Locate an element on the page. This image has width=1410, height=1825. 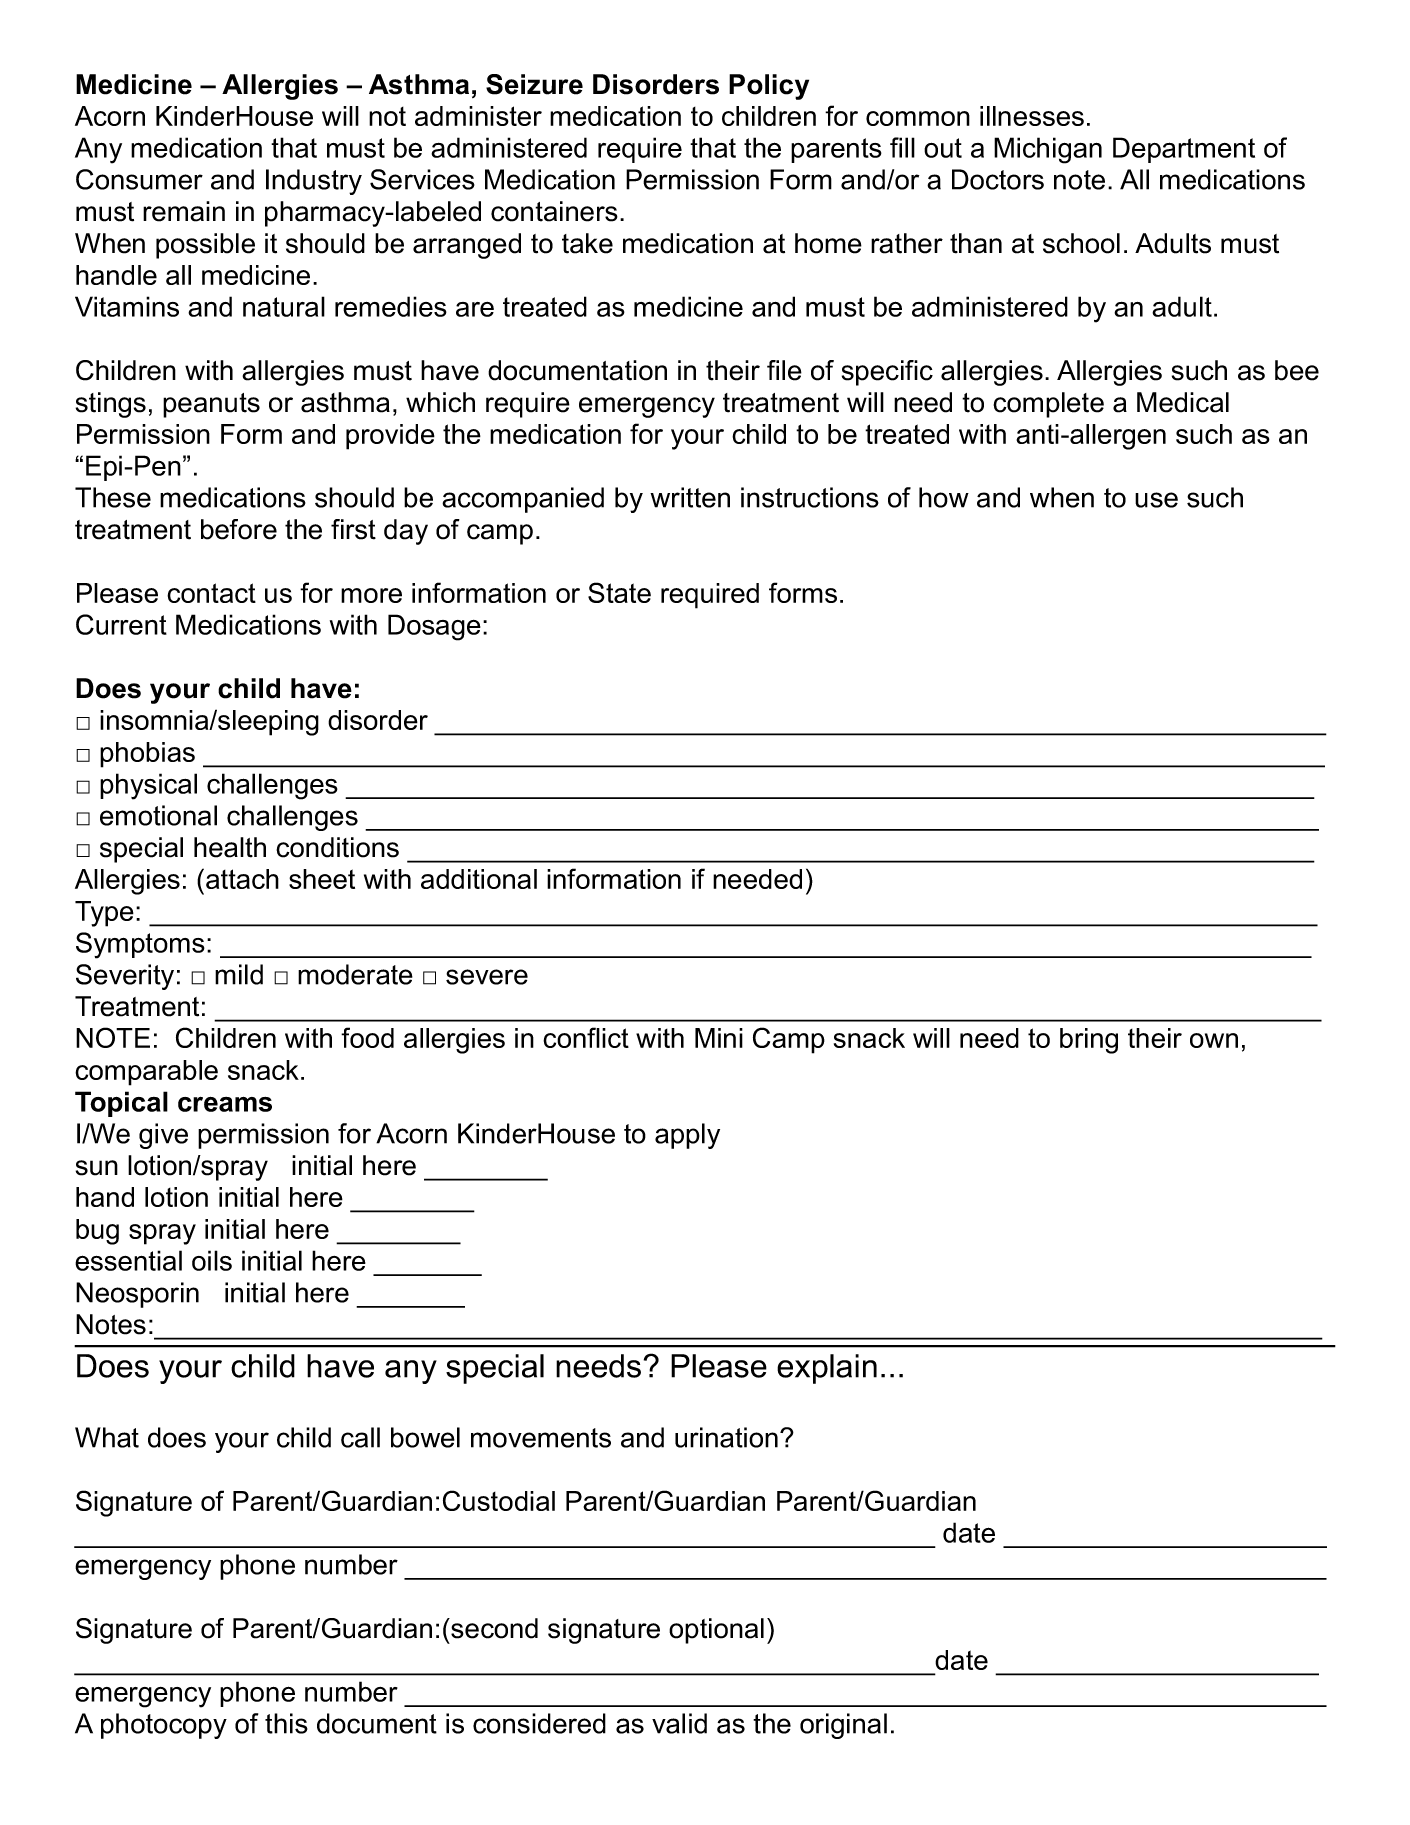
additional is located at coordinates (479, 879).
